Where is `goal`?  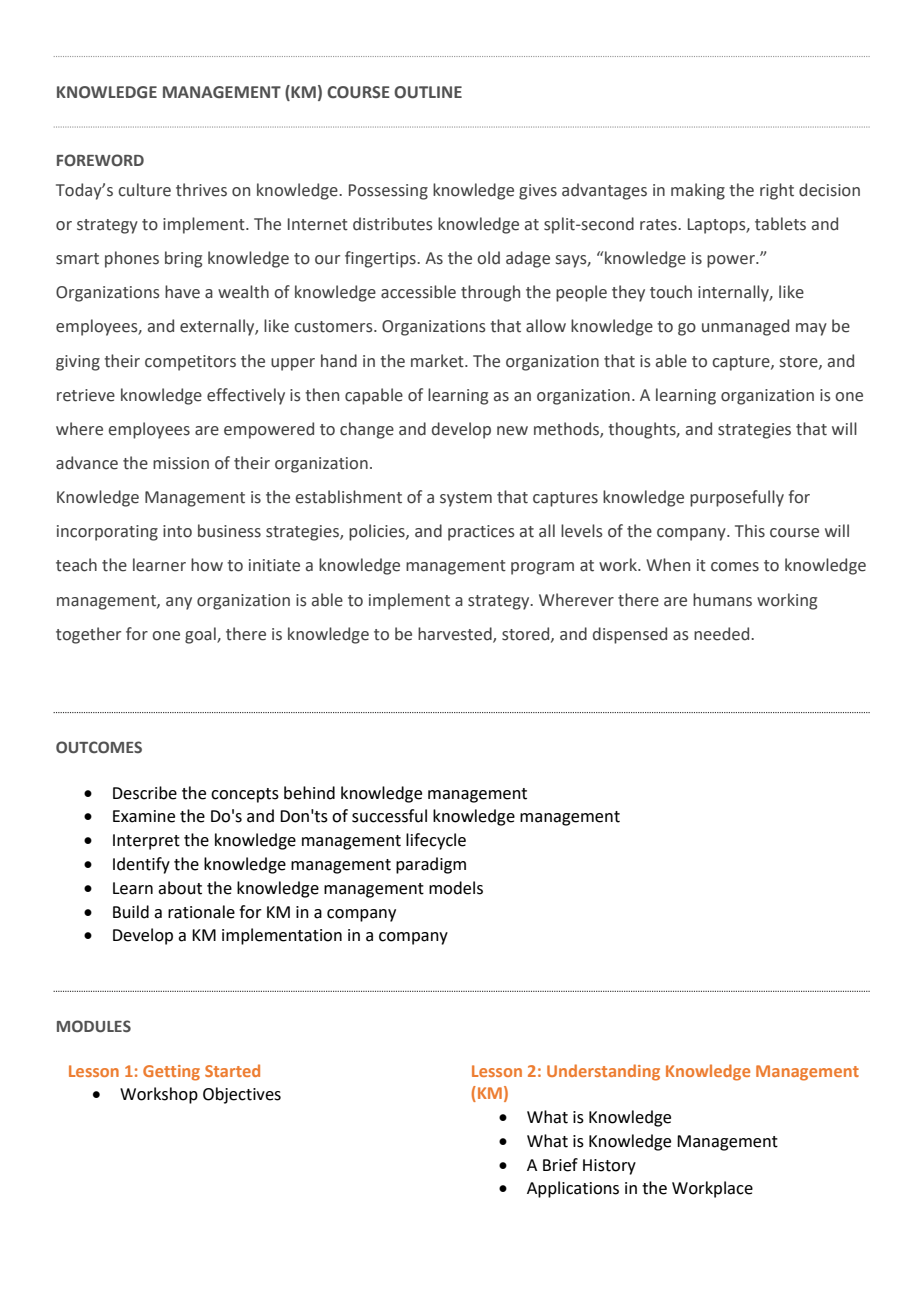
goal is located at coordinates (201, 635).
